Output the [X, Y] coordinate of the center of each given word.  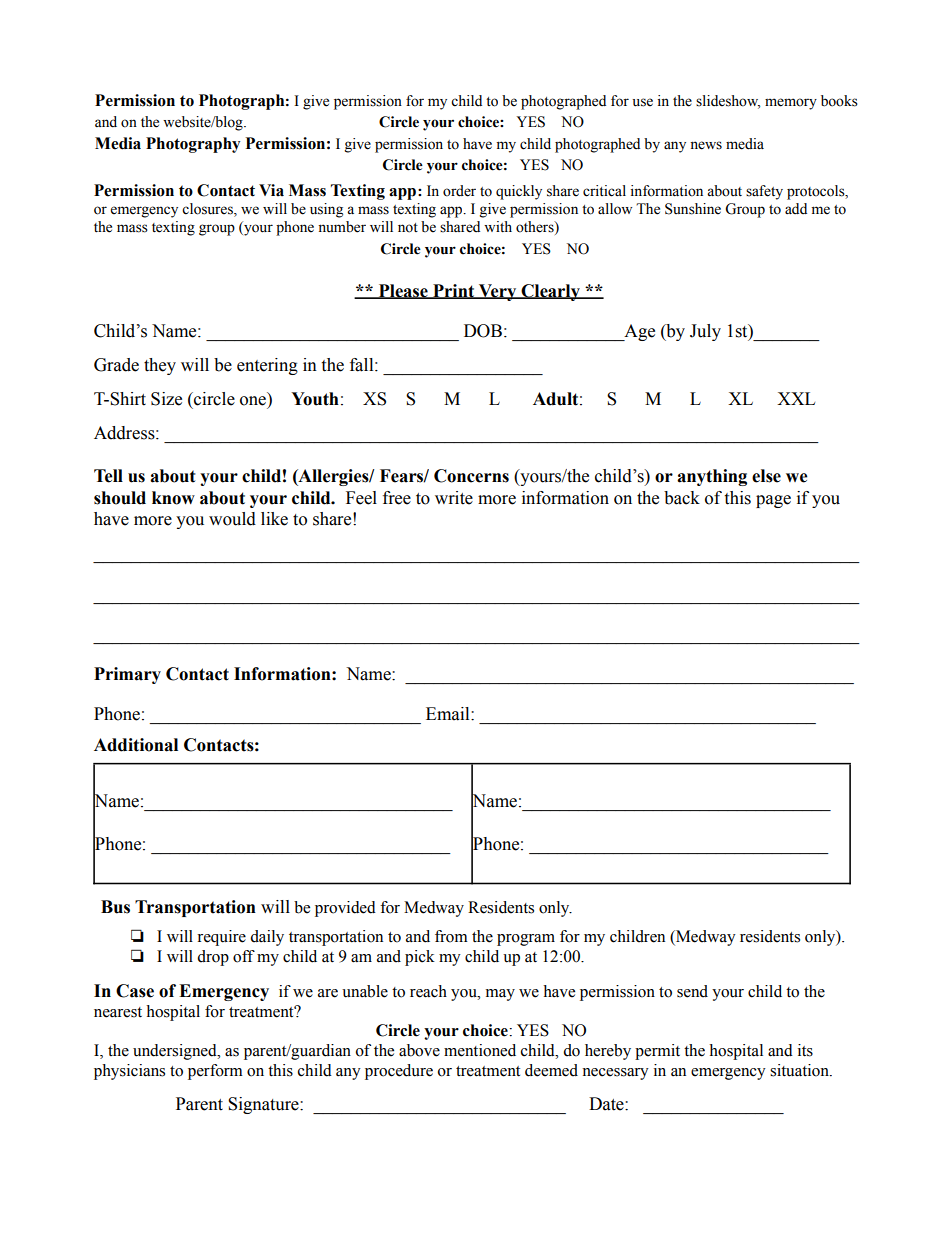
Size [166, 399]
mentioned [480, 1050]
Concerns [471, 476]
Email [449, 714]
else [766, 476]
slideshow [728, 101]
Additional [136, 745]
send [692, 991]
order [459, 191]
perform [215, 1072]
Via [271, 190]
